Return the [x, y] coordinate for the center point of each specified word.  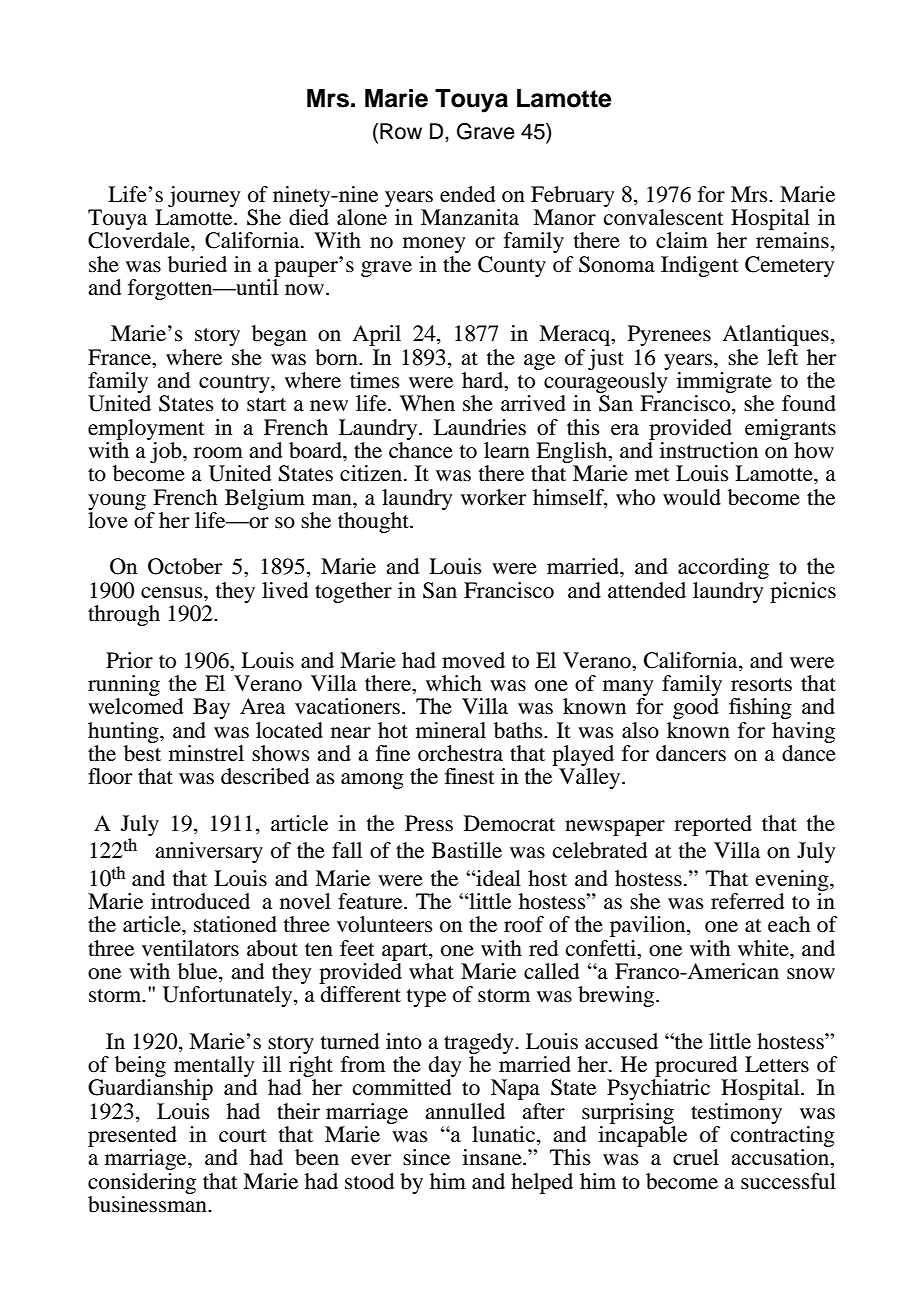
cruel [696, 1157]
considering [142, 1183]
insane [493, 1157]
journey [204, 196]
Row [401, 131]
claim [682, 240]
